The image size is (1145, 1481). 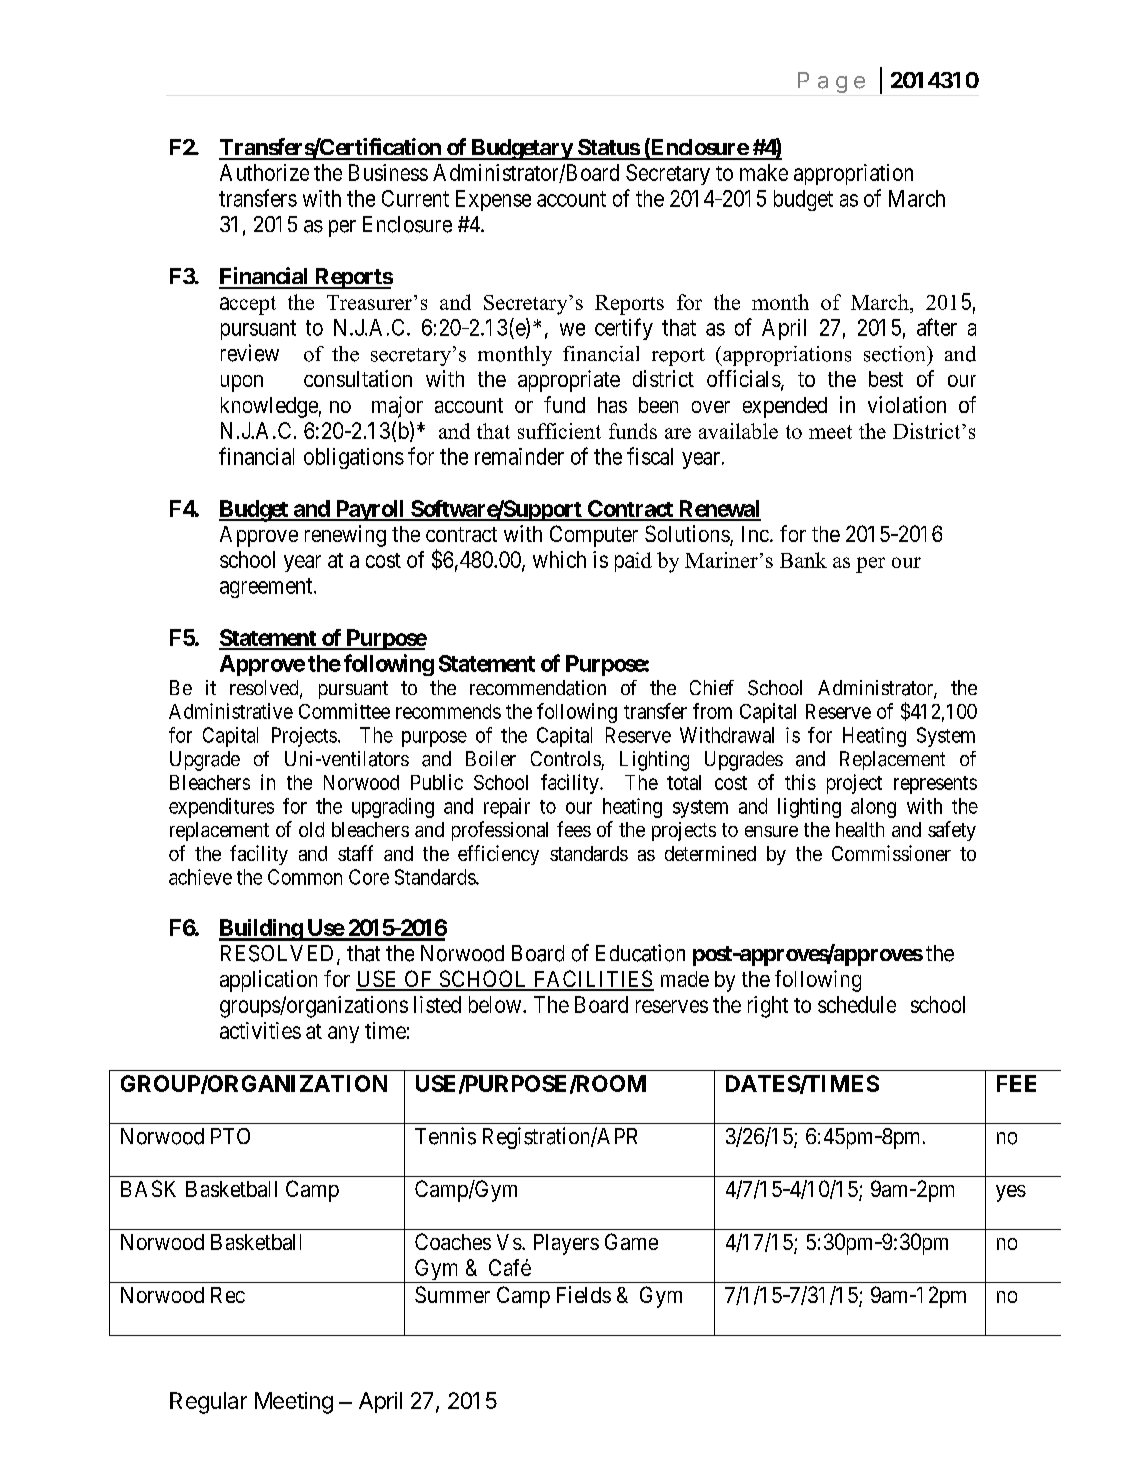 What do you see at coordinates (631, 1241) in the image?
I see `Game` at bounding box center [631, 1241].
